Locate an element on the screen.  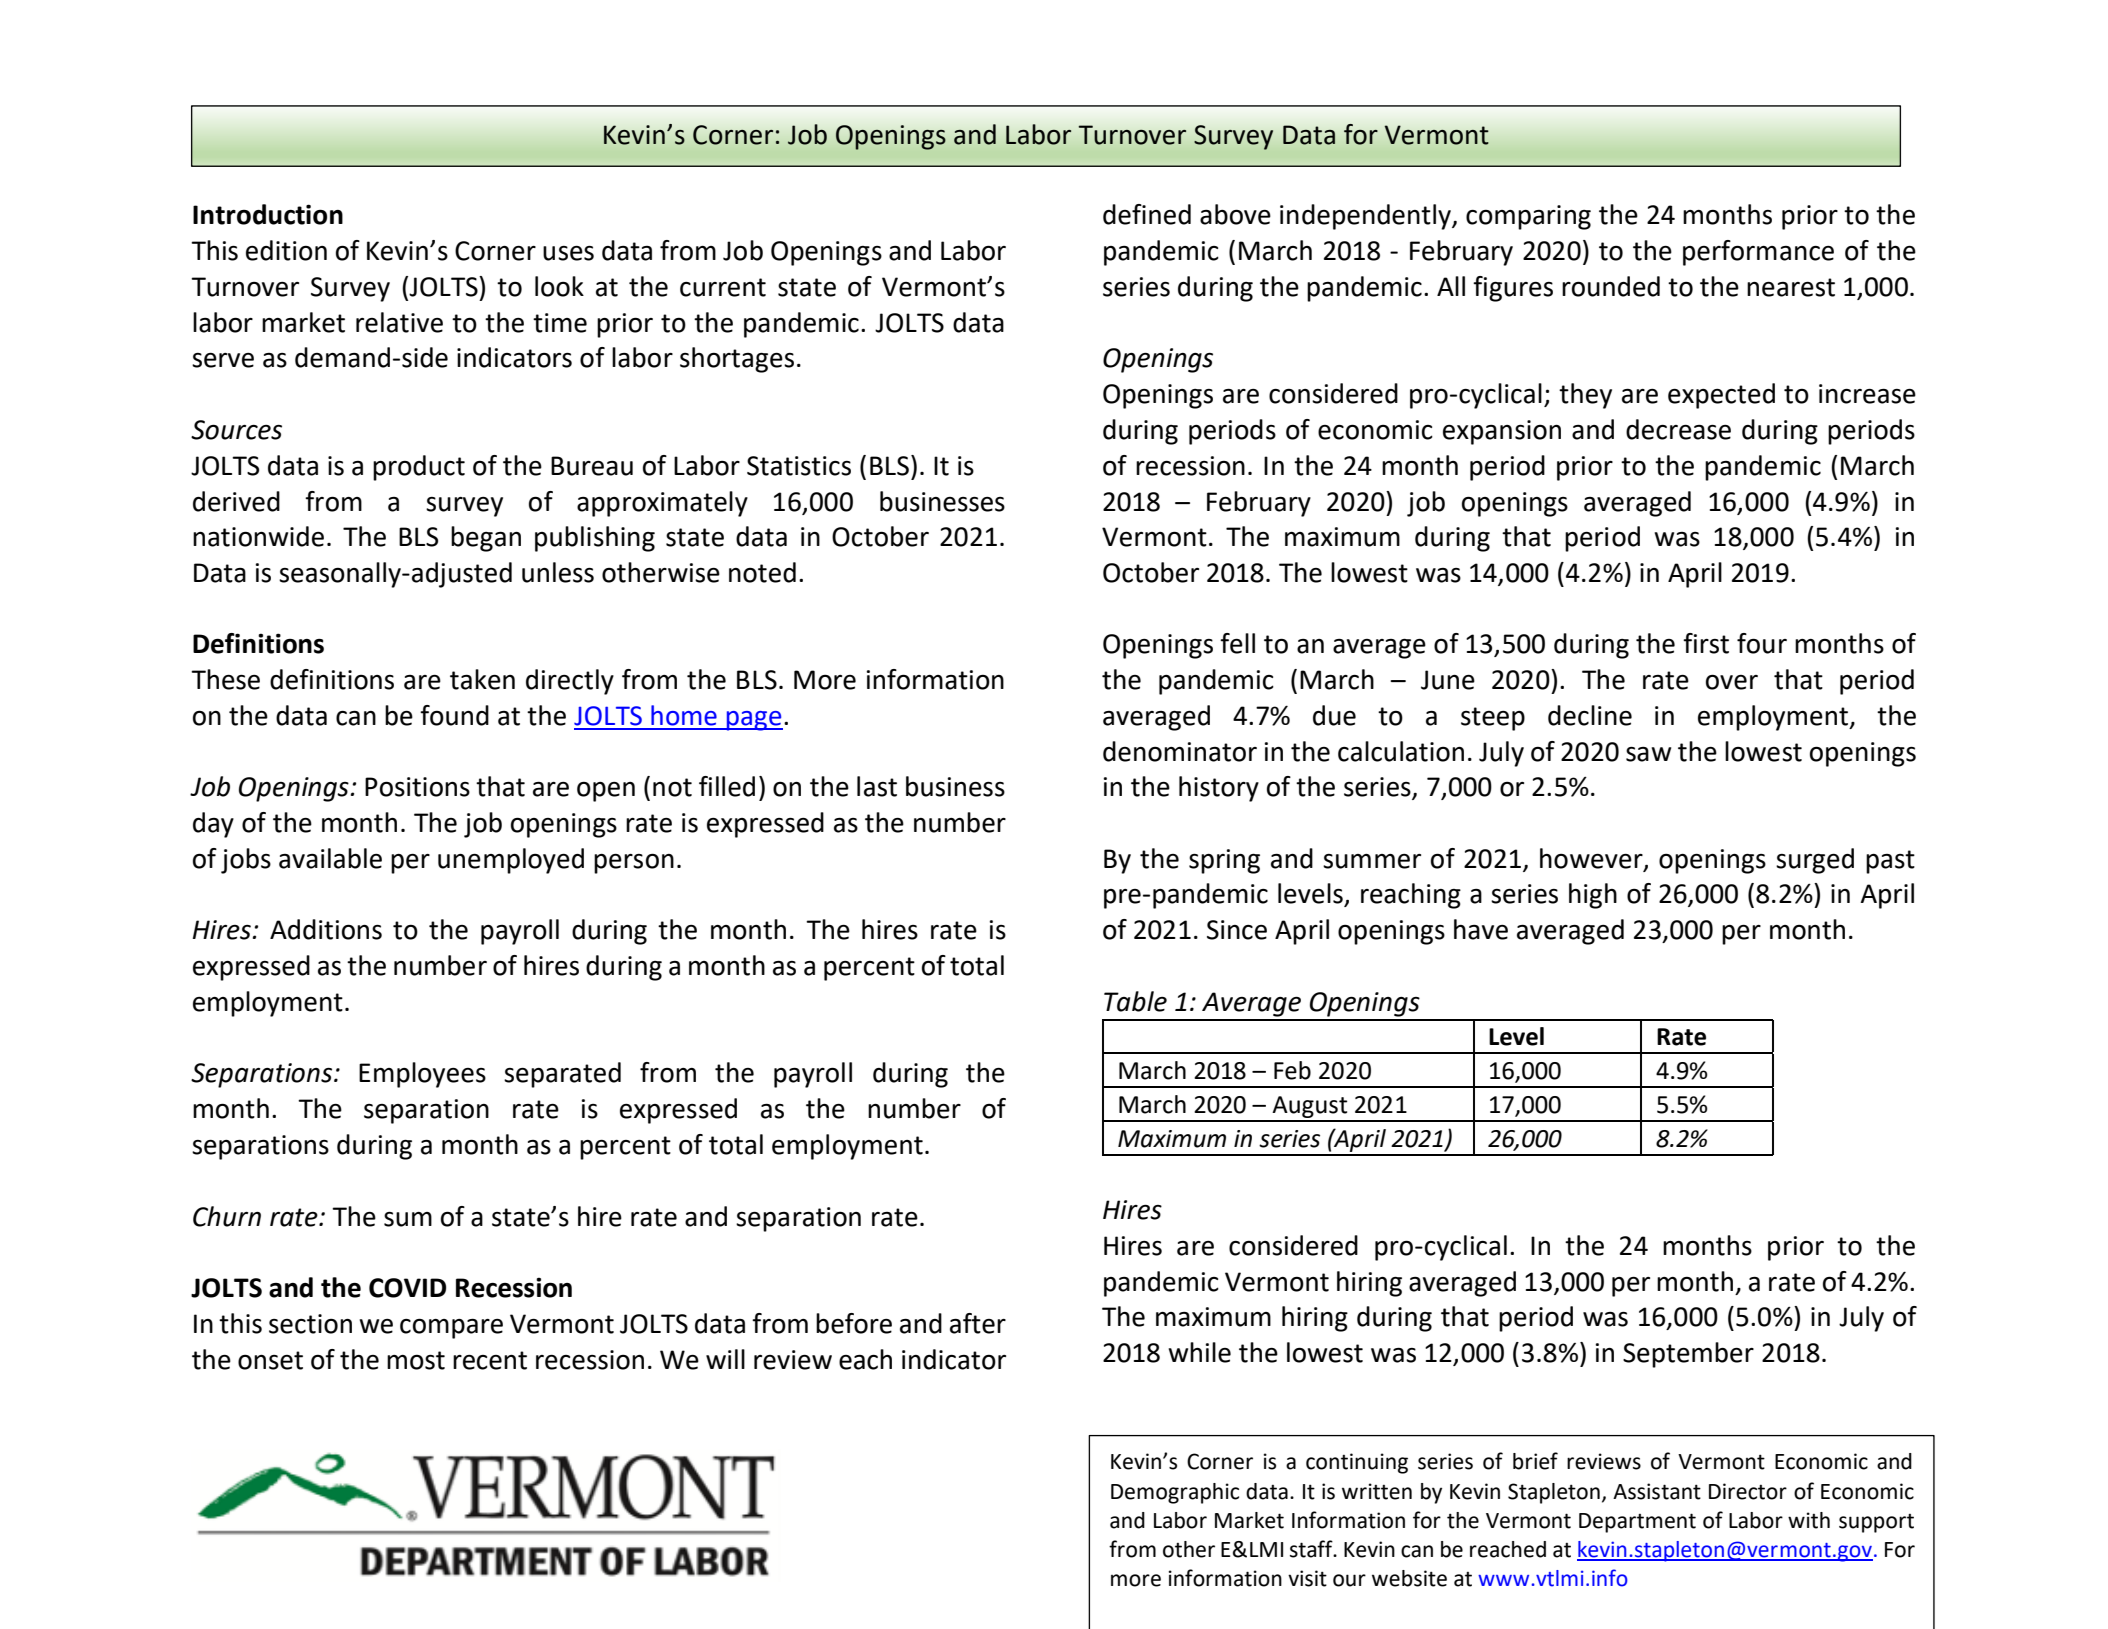
edition is located at coordinates (286, 250).
